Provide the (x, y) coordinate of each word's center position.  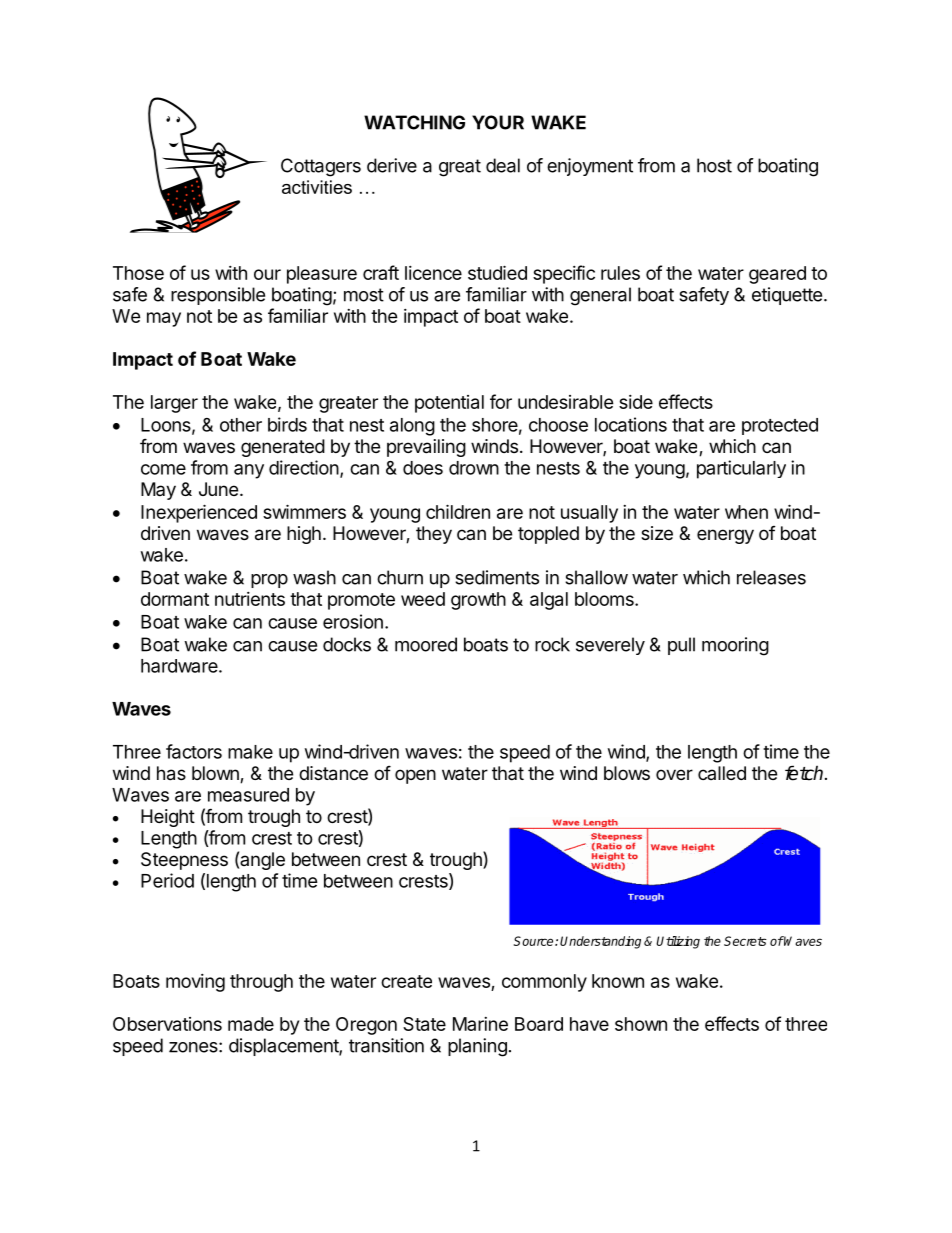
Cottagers (321, 167)
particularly (741, 469)
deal (503, 165)
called (722, 773)
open (415, 776)
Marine (480, 1024)
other (241, 425)
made (251, 1024)
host (714, 165)
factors (194, 751)
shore (495, 425)
